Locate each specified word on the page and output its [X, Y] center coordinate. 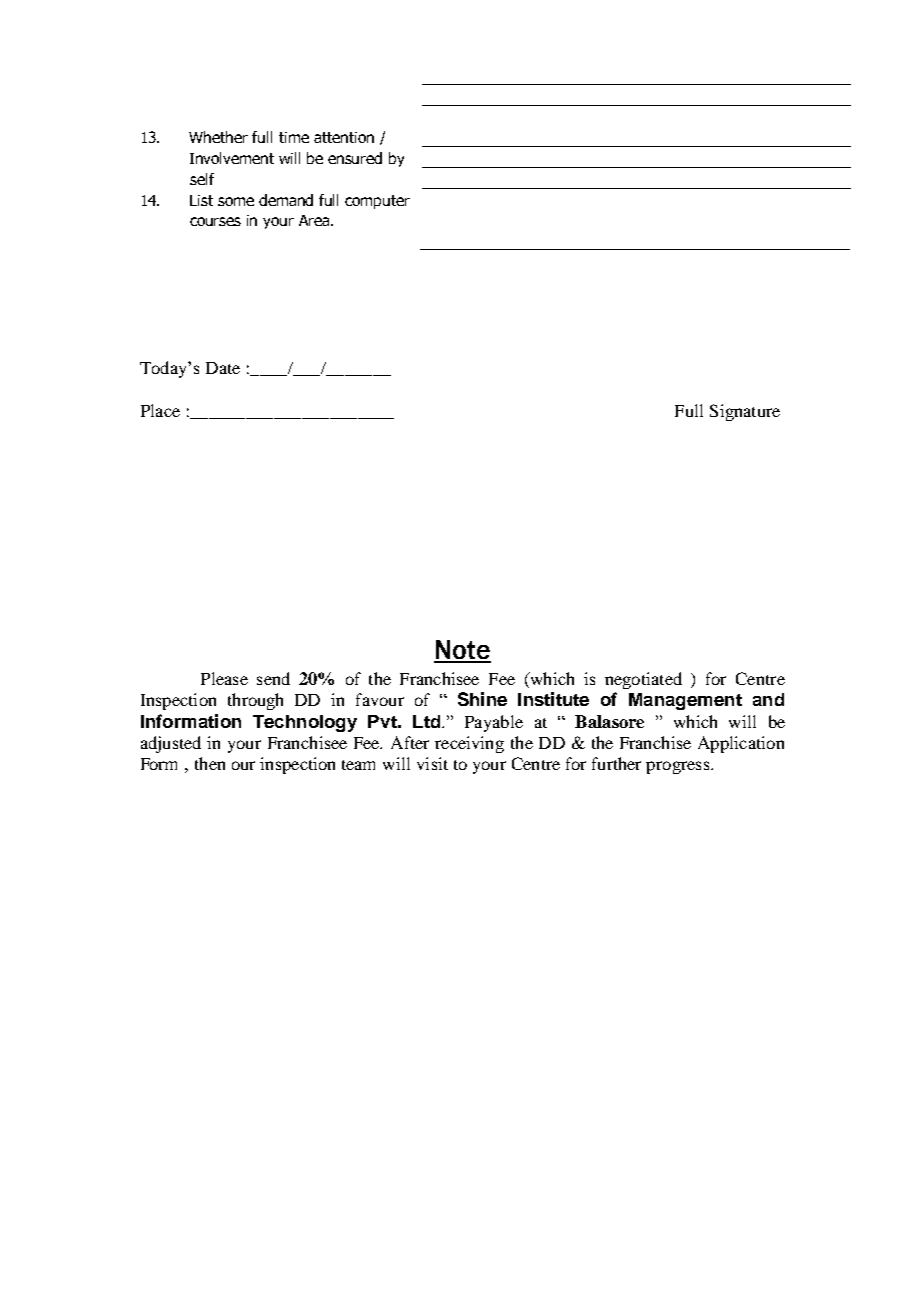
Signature [745, 412]
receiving [469, 744]
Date [223, 368]
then [210, 763]
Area [315, 220]
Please [224, 678]
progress [679, 767]
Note [462, 651]
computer [377, 202]
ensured [355, 158]
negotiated [643, 680]
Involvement [232, 158]
